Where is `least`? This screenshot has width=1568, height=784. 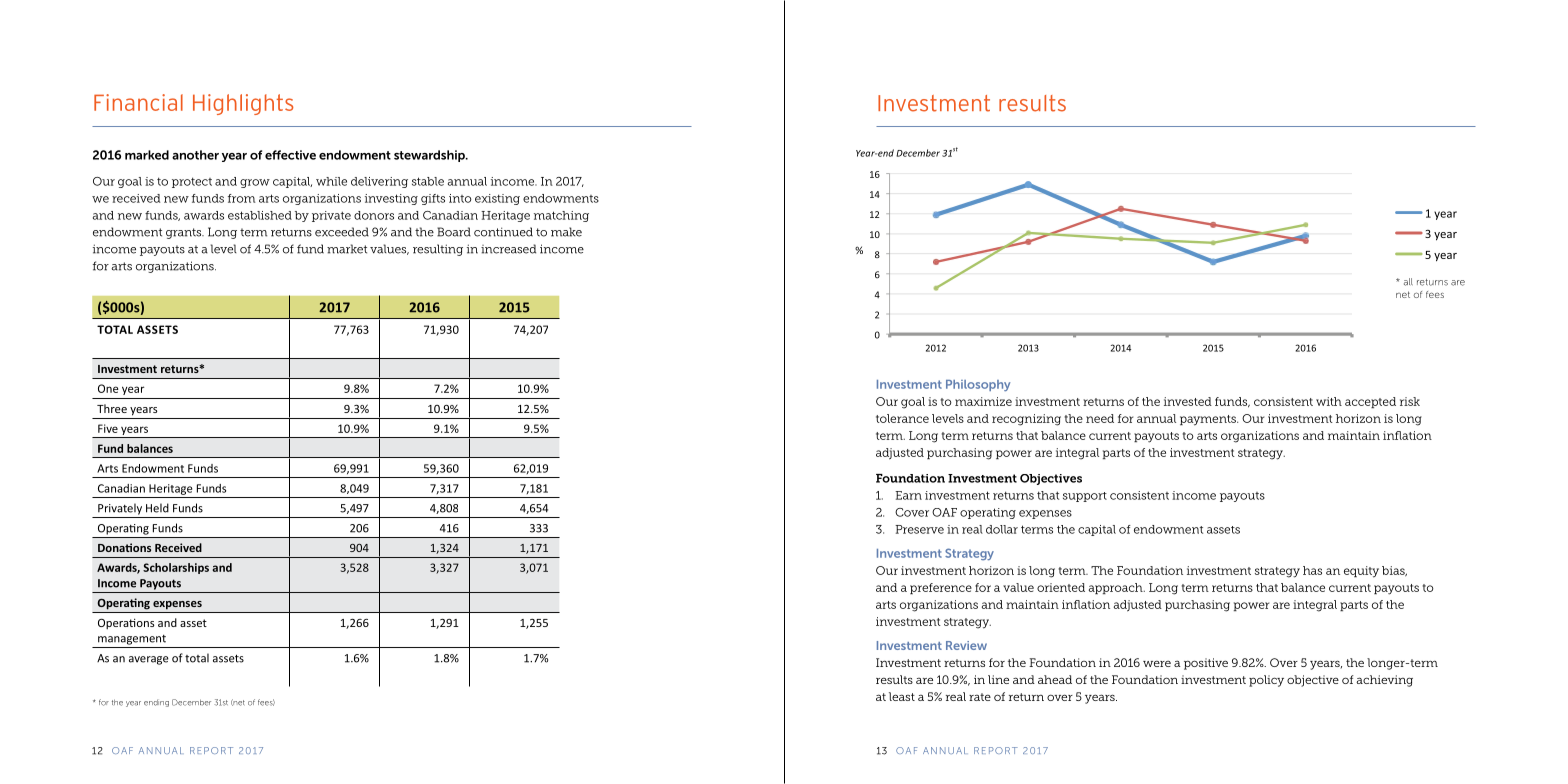 least is located at coordinates (902, 696).
